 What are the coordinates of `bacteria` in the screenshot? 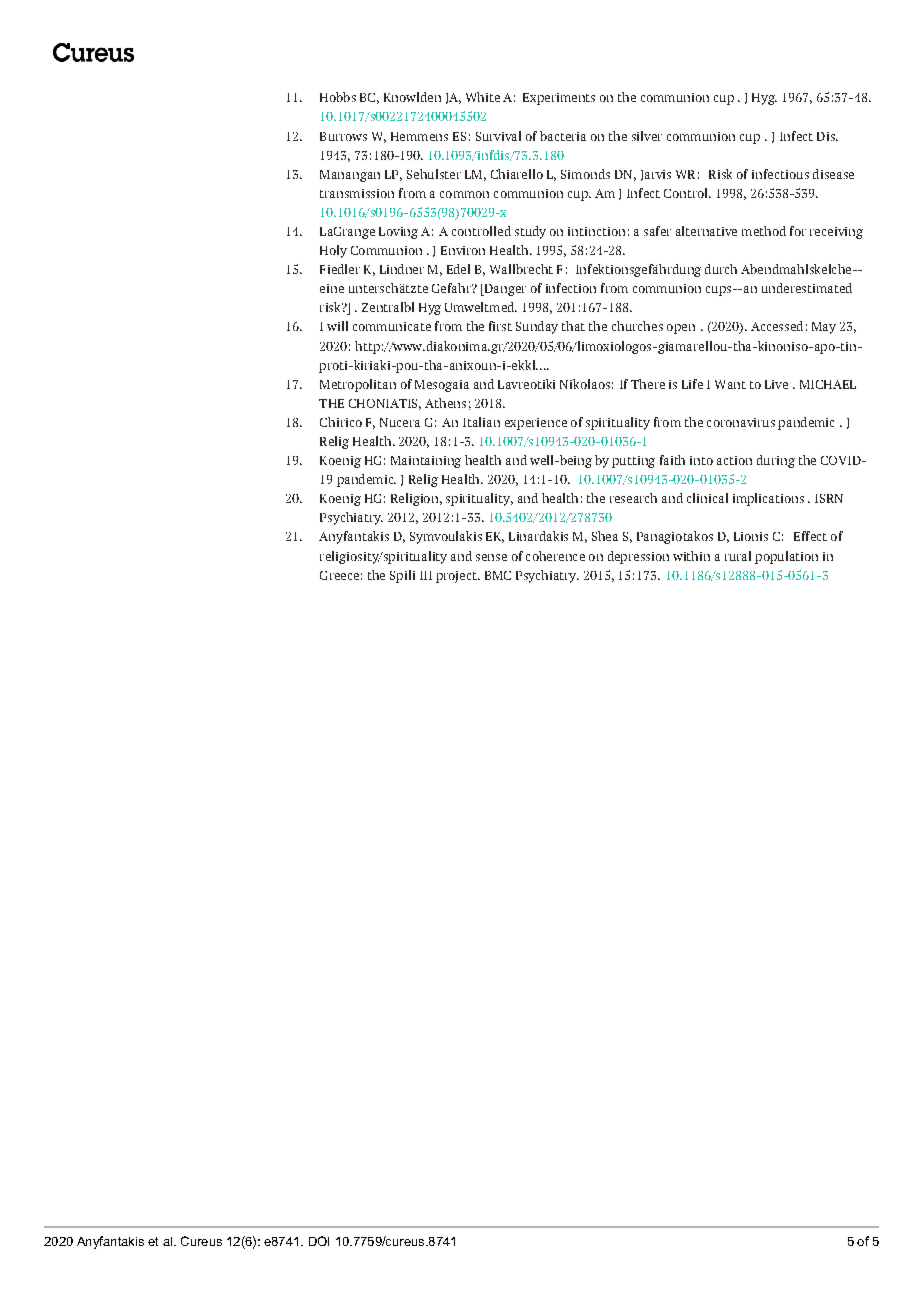 It's located at (563, 136).
